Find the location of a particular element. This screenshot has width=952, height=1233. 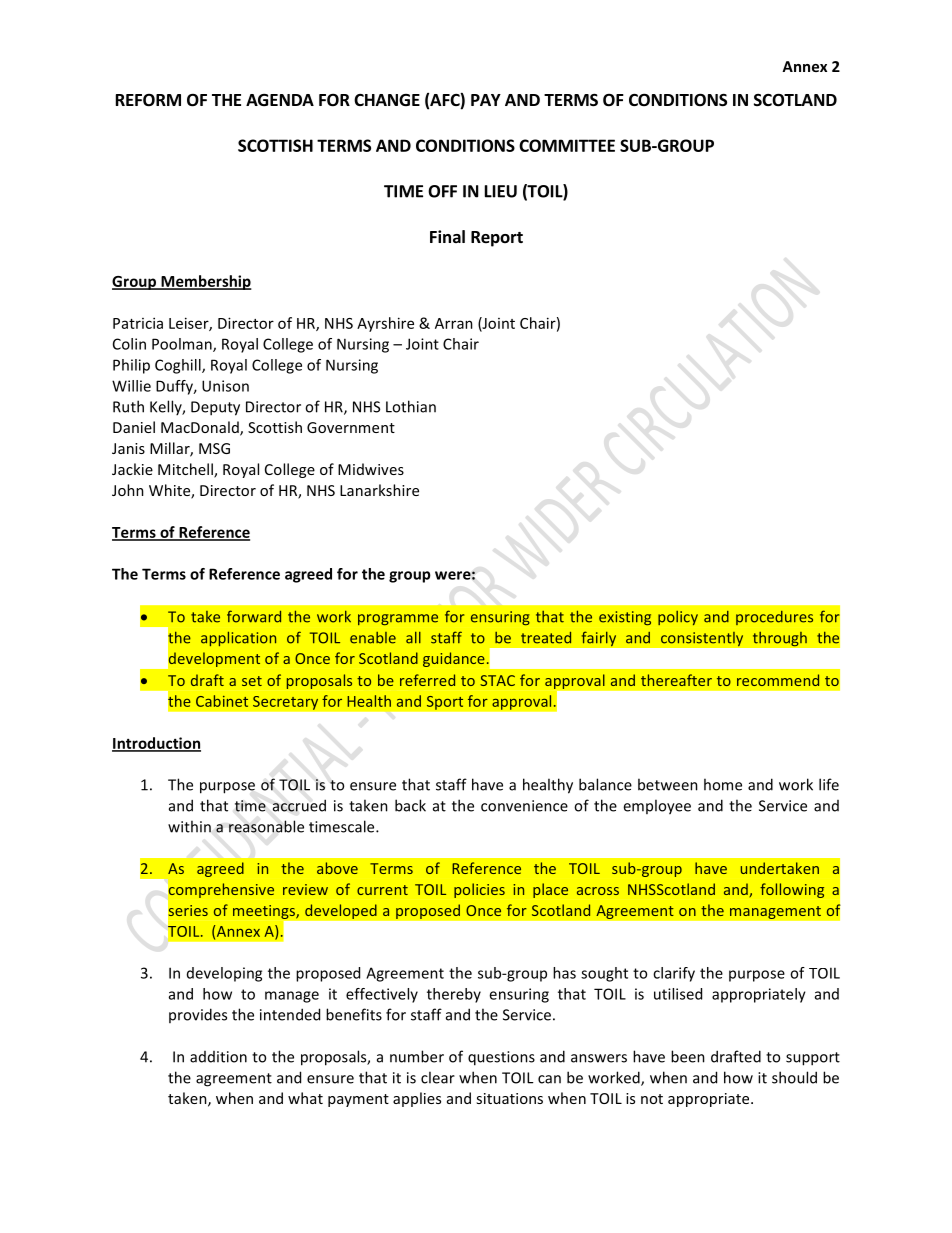

COMMITTEE is located at coordinates (567, 145).
